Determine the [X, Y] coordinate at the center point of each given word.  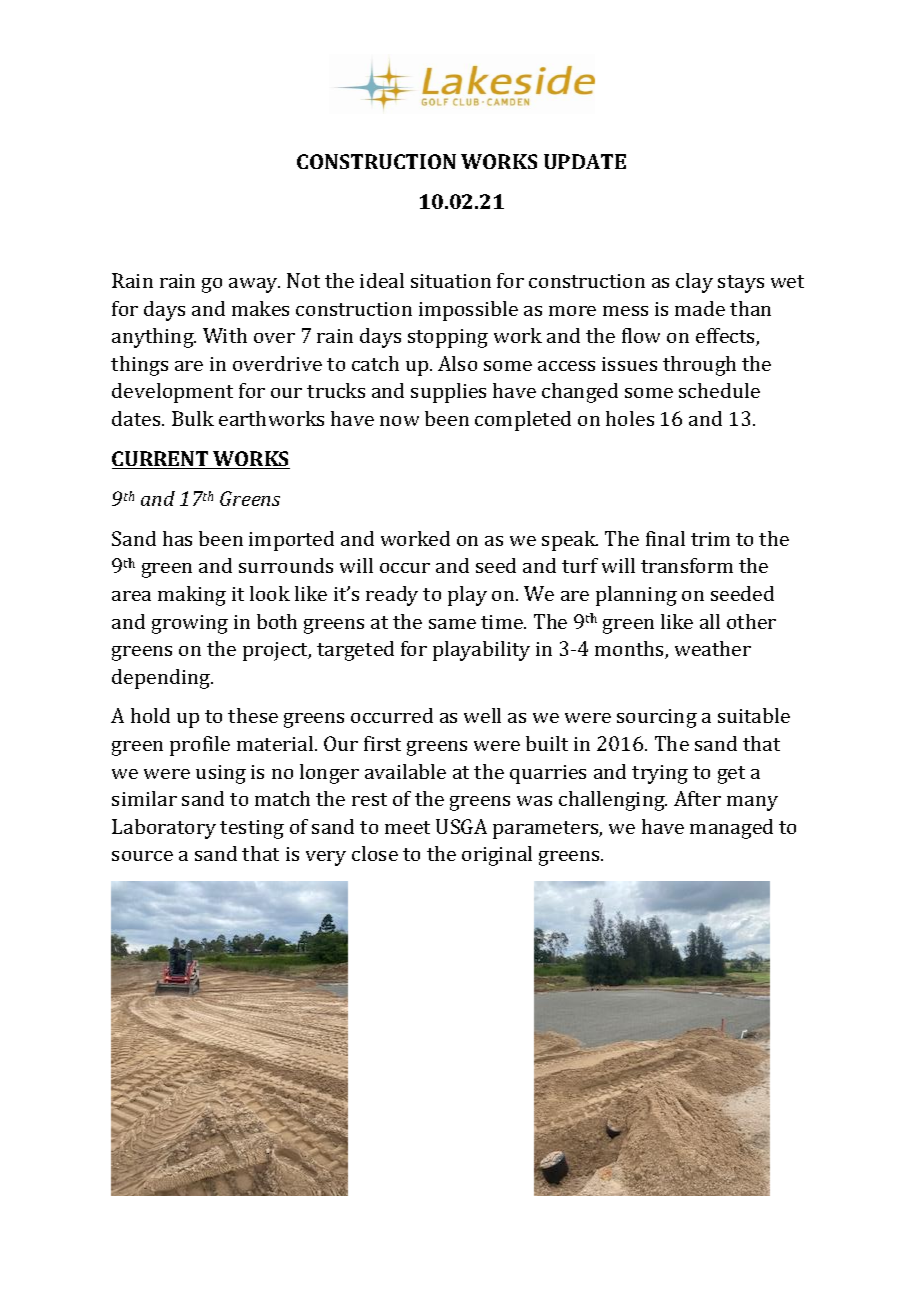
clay [694, 283]
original [497, 856]
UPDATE [585, 161]
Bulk [193, 418]
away [254, 285]
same [452, 624]
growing [190, 624]
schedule [719, 390]
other [751, 621]
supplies [448, 393]
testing [252, 829]
